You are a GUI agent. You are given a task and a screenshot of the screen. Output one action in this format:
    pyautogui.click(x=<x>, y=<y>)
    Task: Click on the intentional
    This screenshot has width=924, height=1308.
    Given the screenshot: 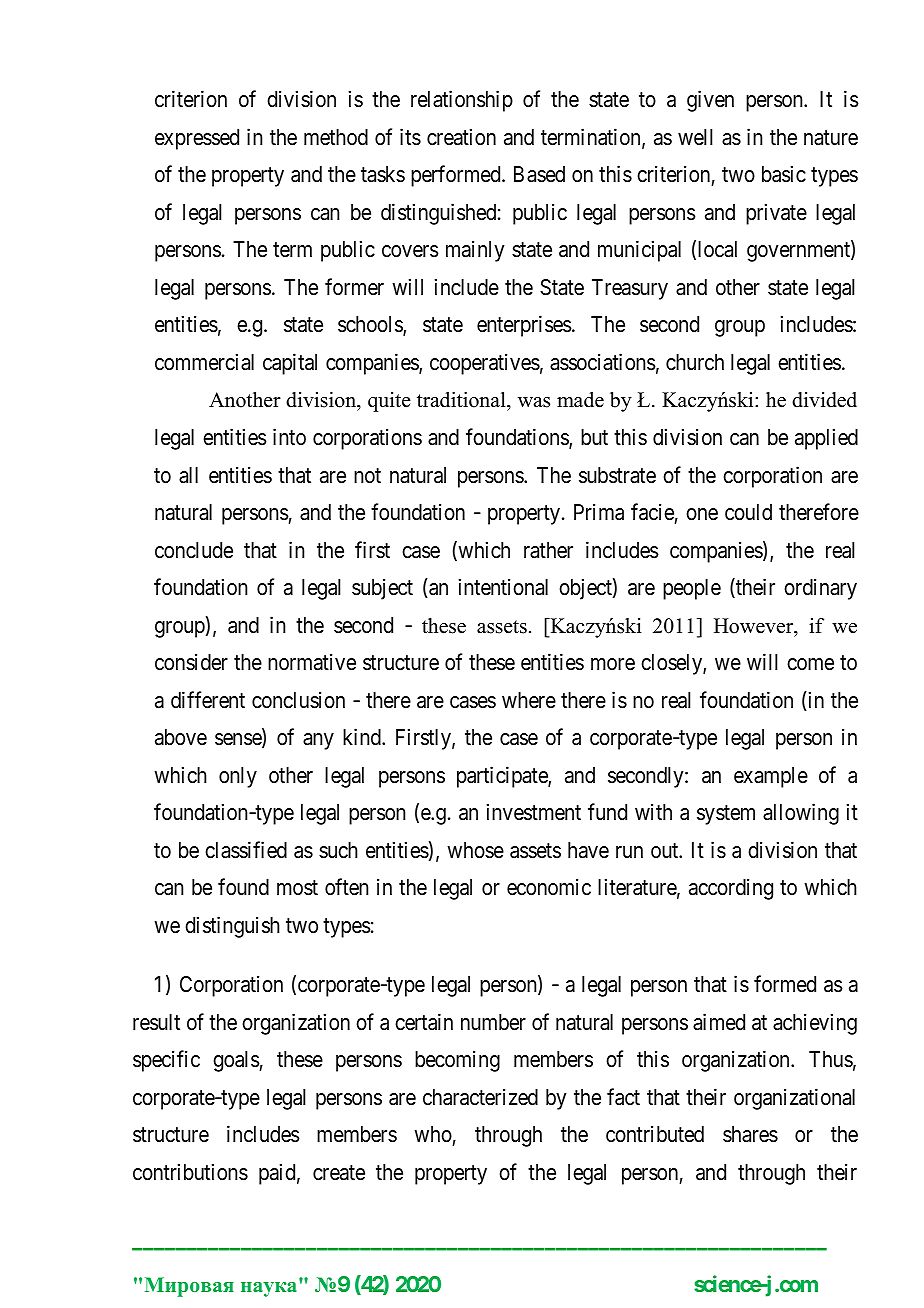 What is the action you would take?
    pyautogui.click(x=503, y=587)
